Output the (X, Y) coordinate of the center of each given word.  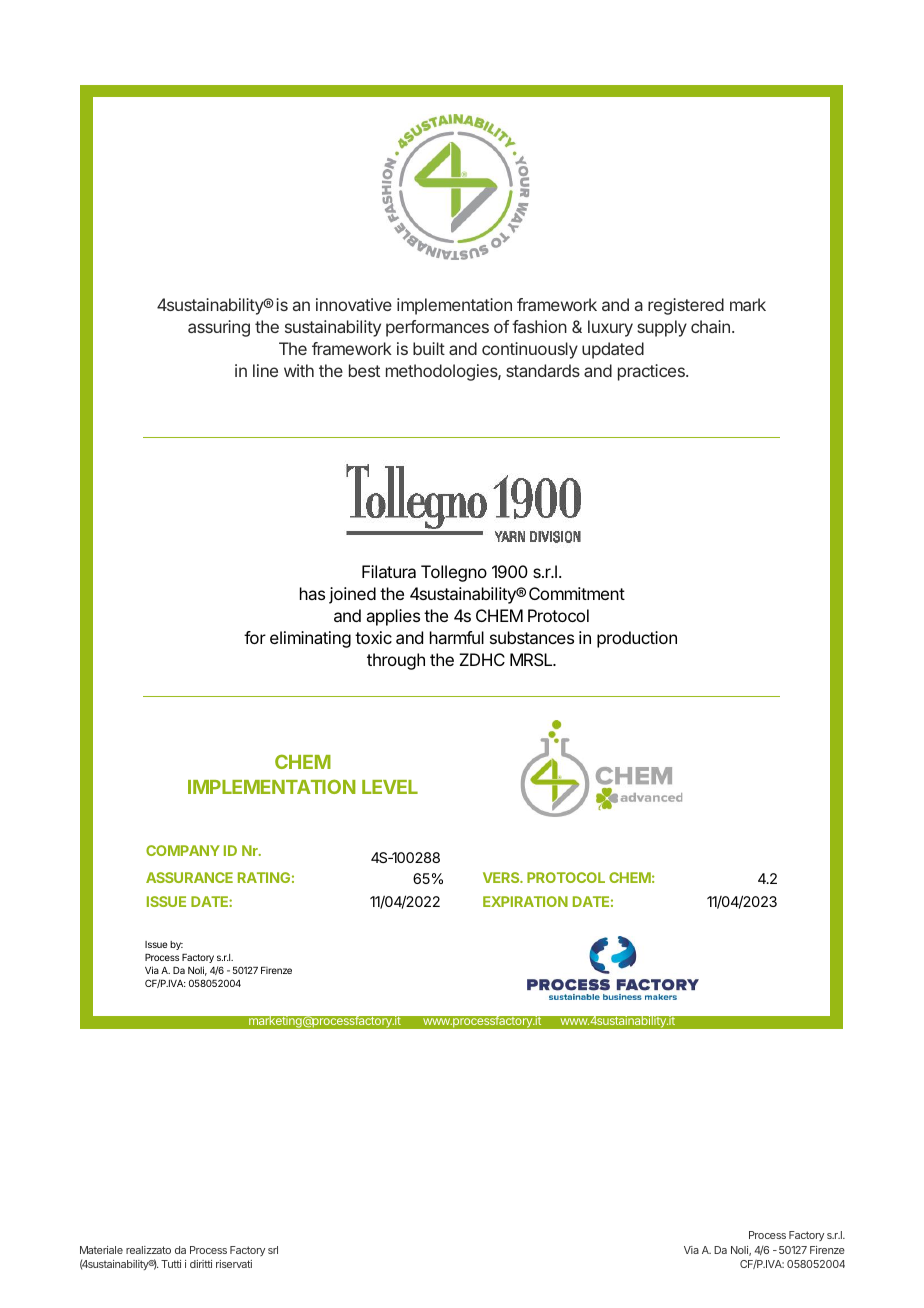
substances (532, 637)
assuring (219, 328)
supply (662, 328)
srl (273, 1250)
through (396, 661)
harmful (457, 637)
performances (437, 328)
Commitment (577, 593)
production (637, 639)
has (312, 593)
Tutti (171, 1264)
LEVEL (390, 787)
